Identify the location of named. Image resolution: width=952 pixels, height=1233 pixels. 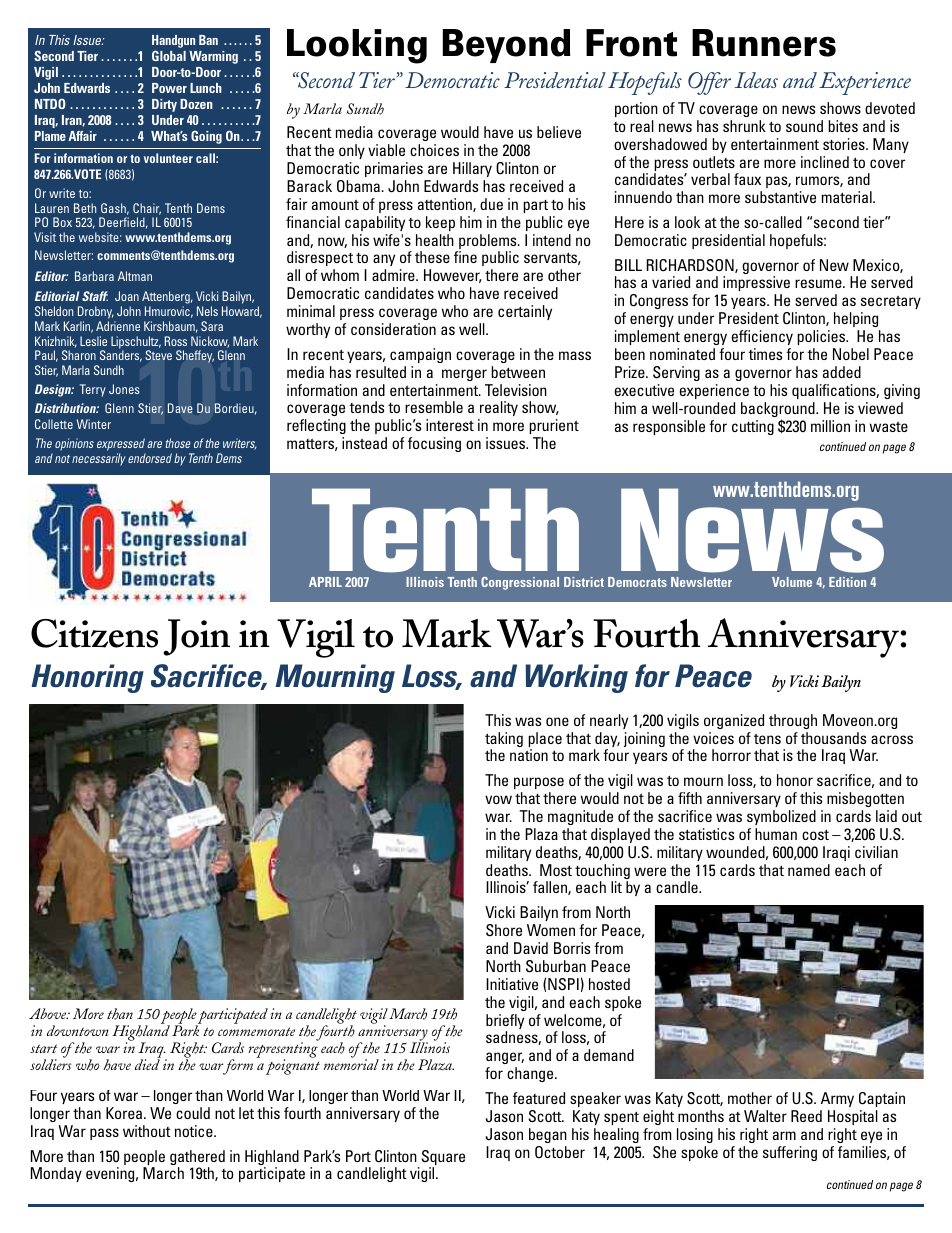
(809, 870).
